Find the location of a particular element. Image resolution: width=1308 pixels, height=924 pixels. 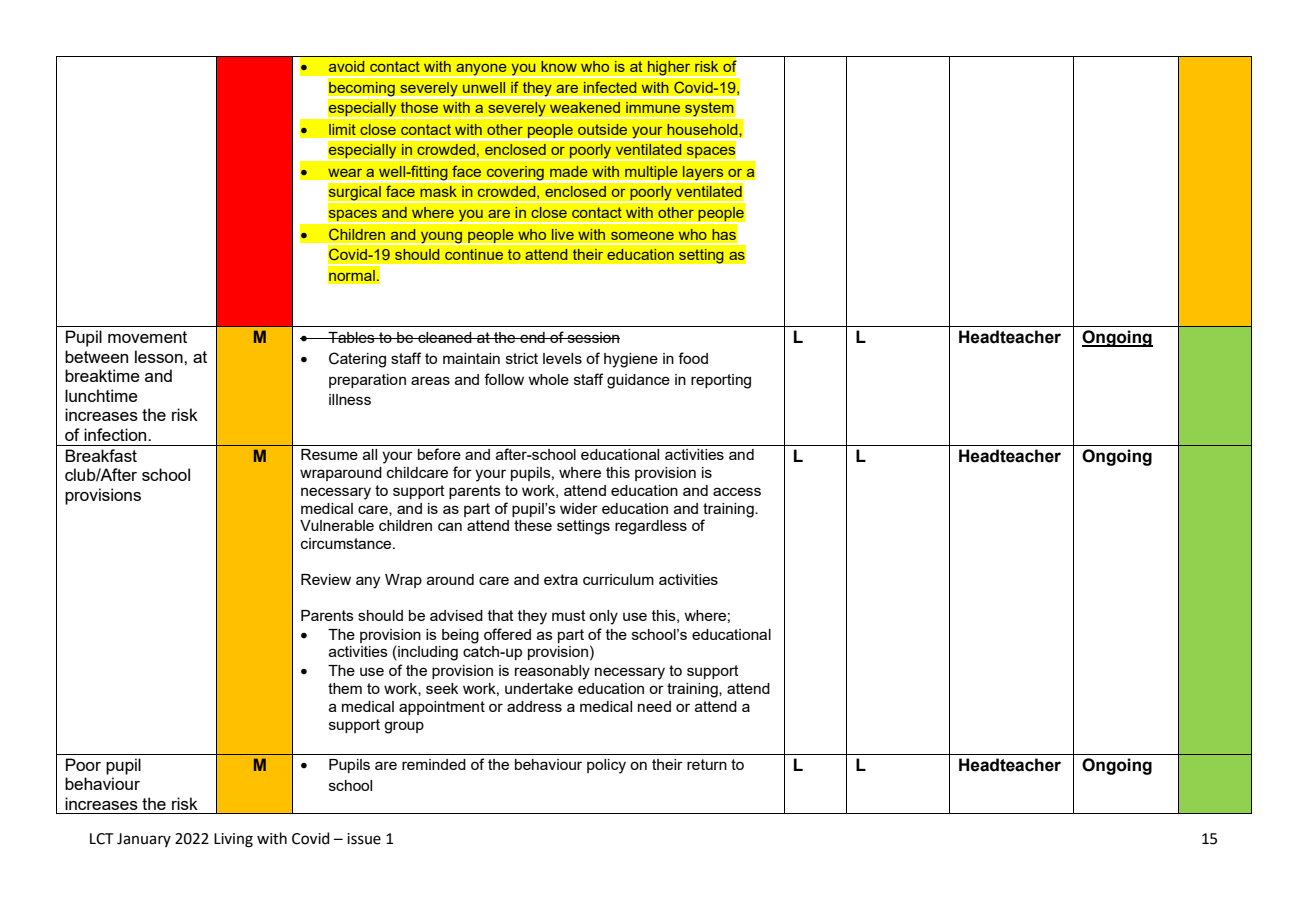

avoid is located at coordinates (346, 66).
